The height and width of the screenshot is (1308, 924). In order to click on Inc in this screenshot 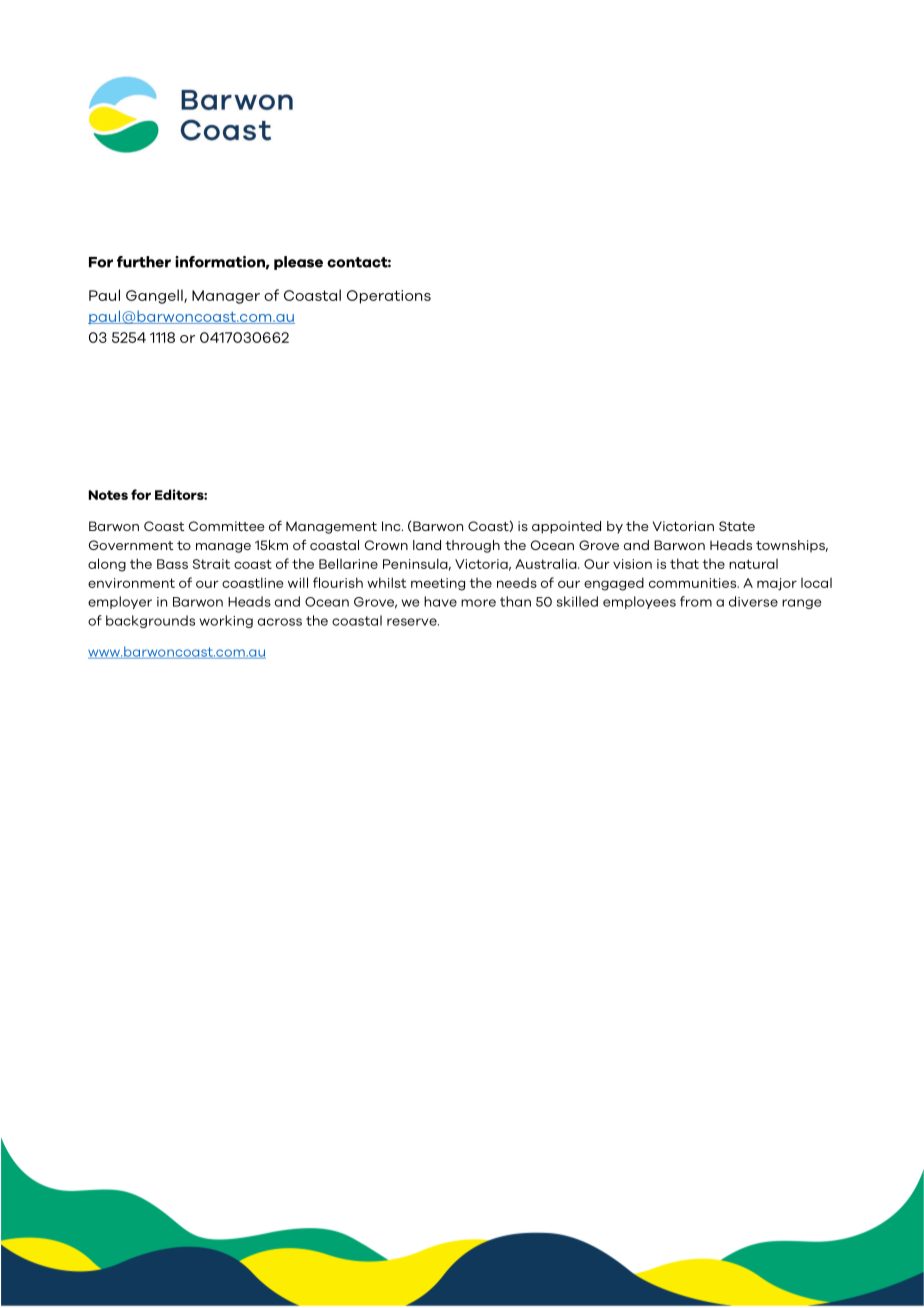, I will do `click(392, 526)`.
